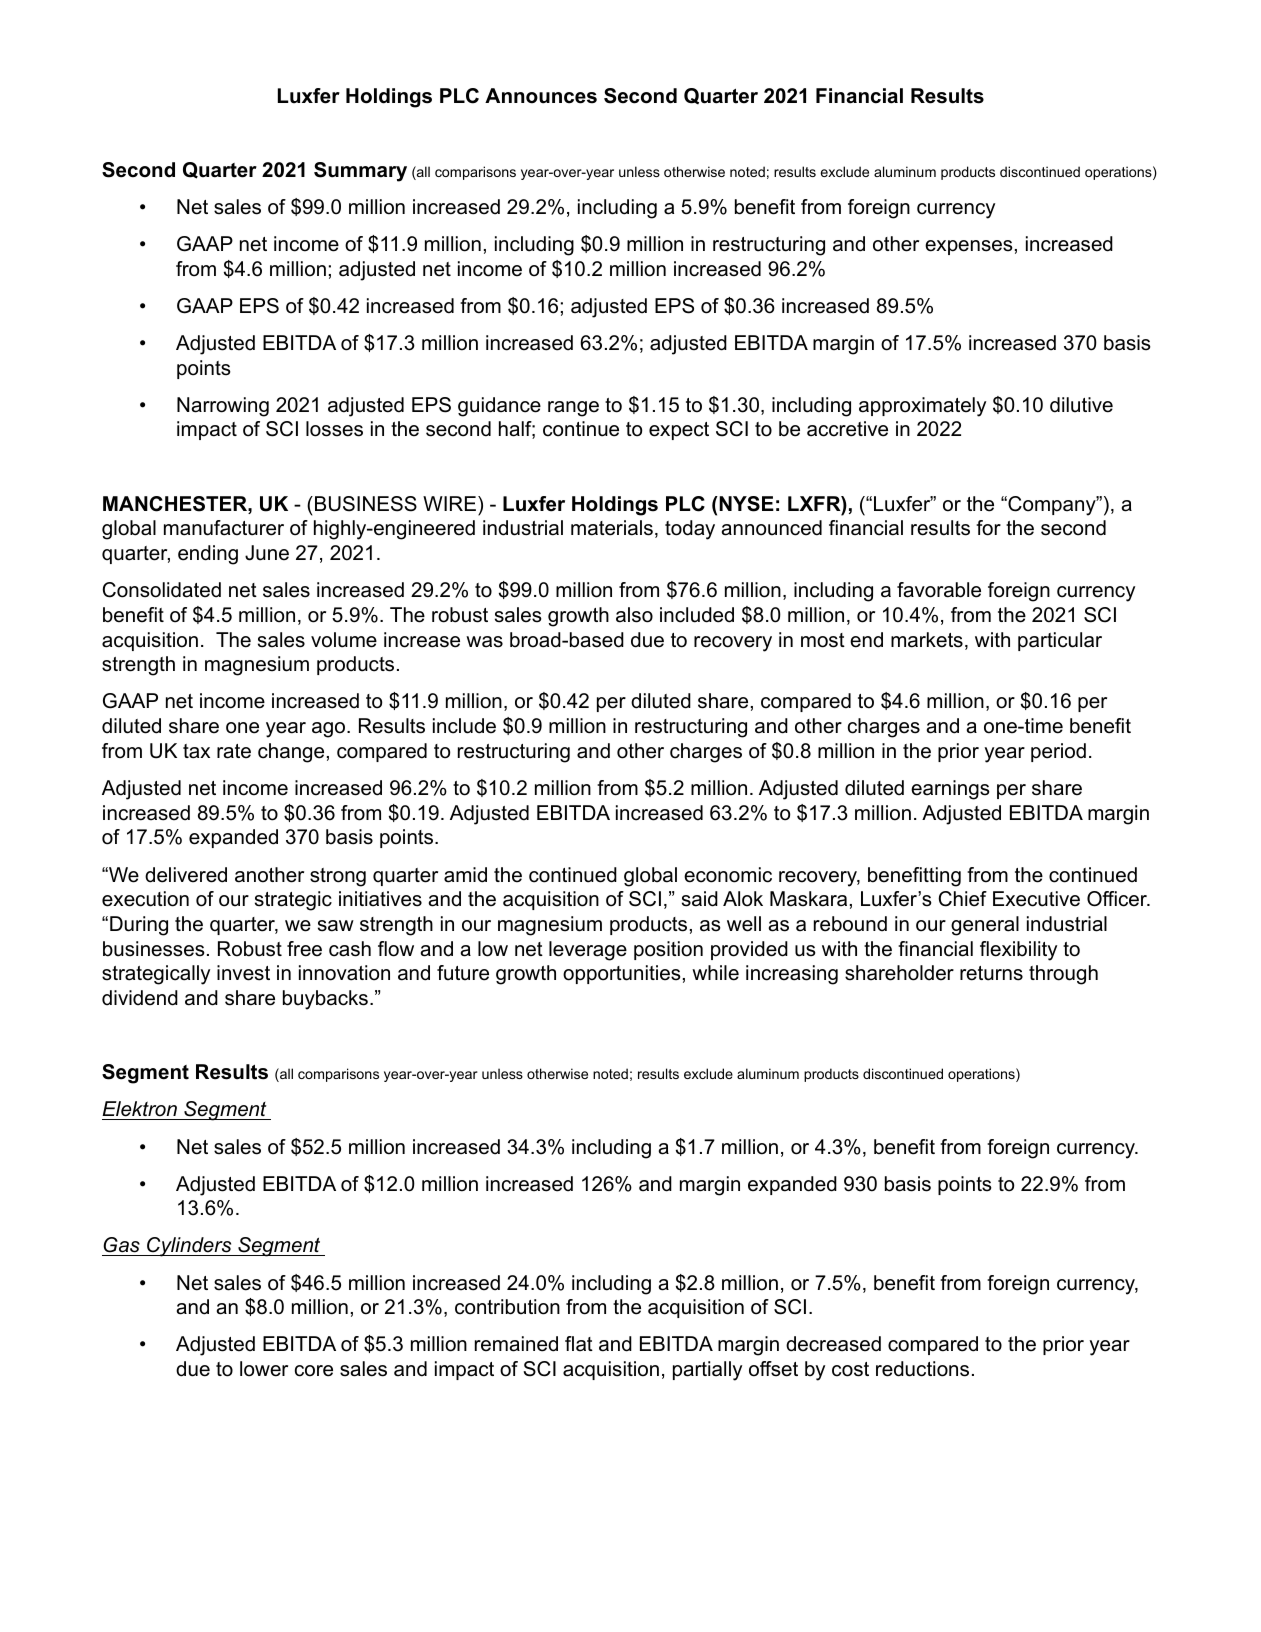 The width and height of the page is (1261, 1632). What do you see at coordinates (264, 1369) in the page?
I see `lower` at bounding box center [264, 1369].
